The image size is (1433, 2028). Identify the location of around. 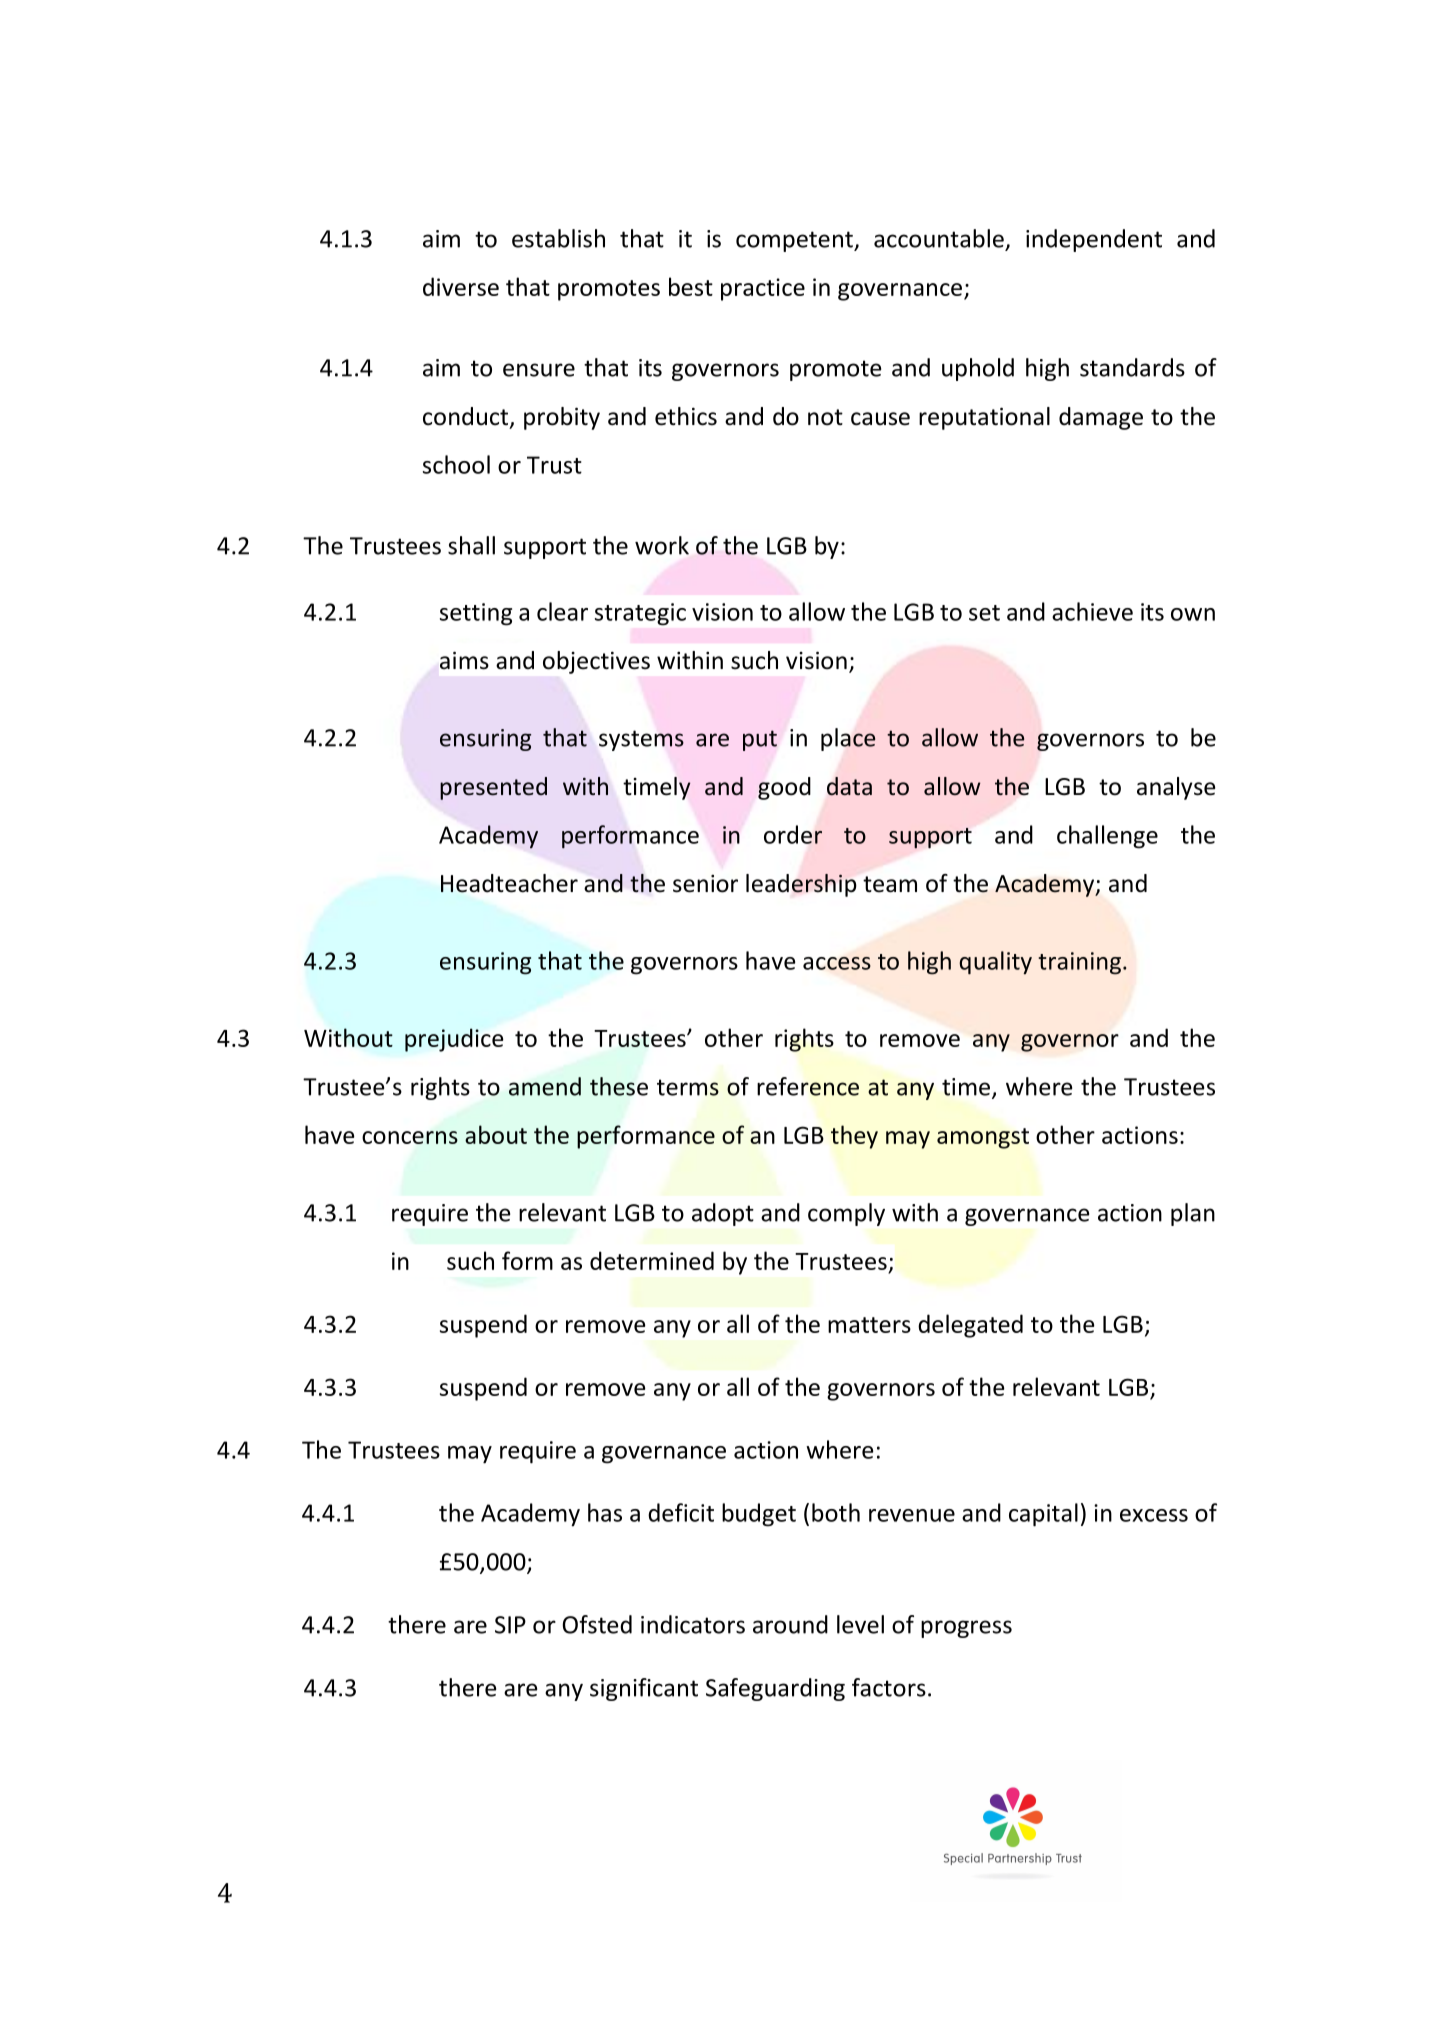
(790, 1624).
